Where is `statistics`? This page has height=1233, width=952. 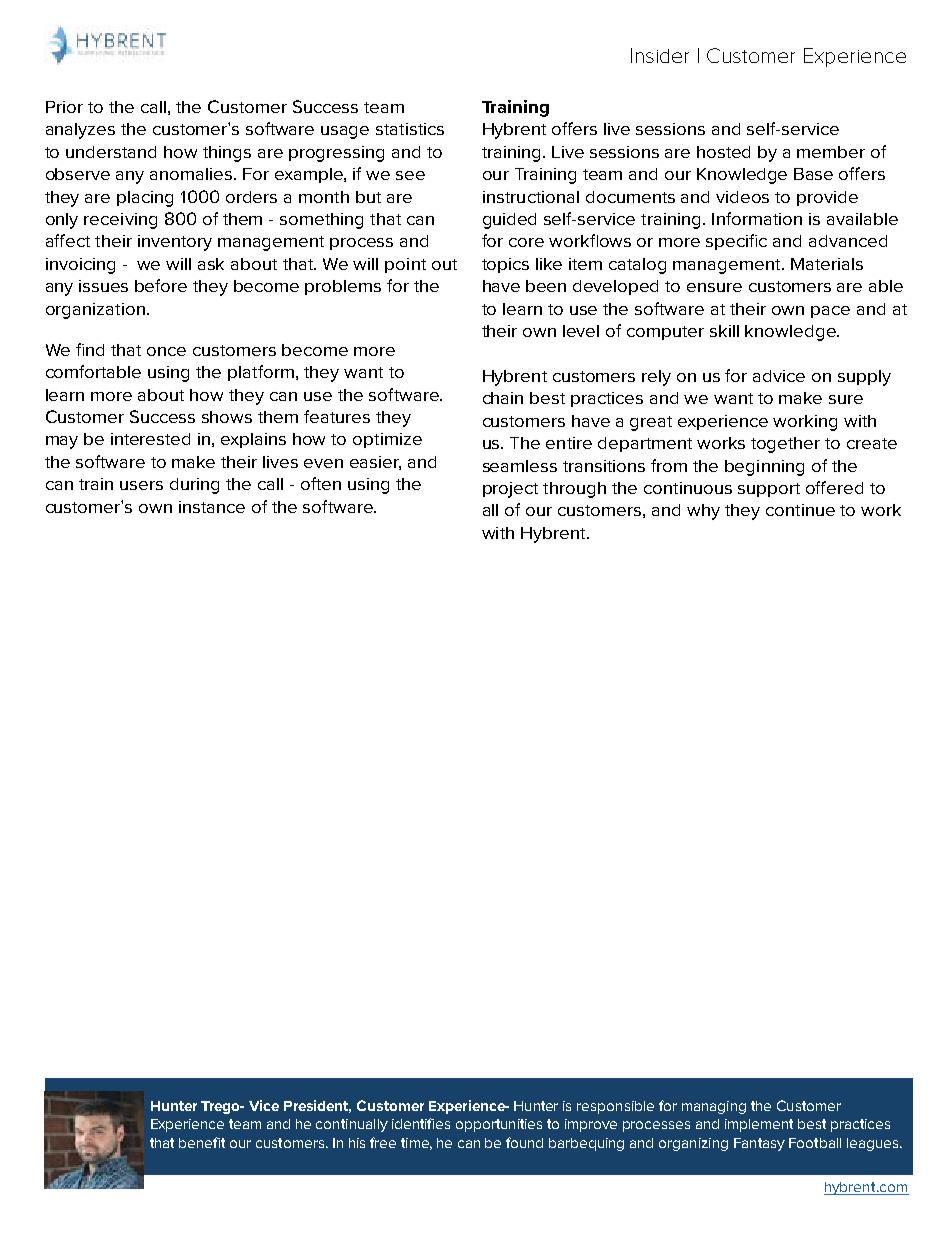 statistics is located at coordinates (410, 129).
